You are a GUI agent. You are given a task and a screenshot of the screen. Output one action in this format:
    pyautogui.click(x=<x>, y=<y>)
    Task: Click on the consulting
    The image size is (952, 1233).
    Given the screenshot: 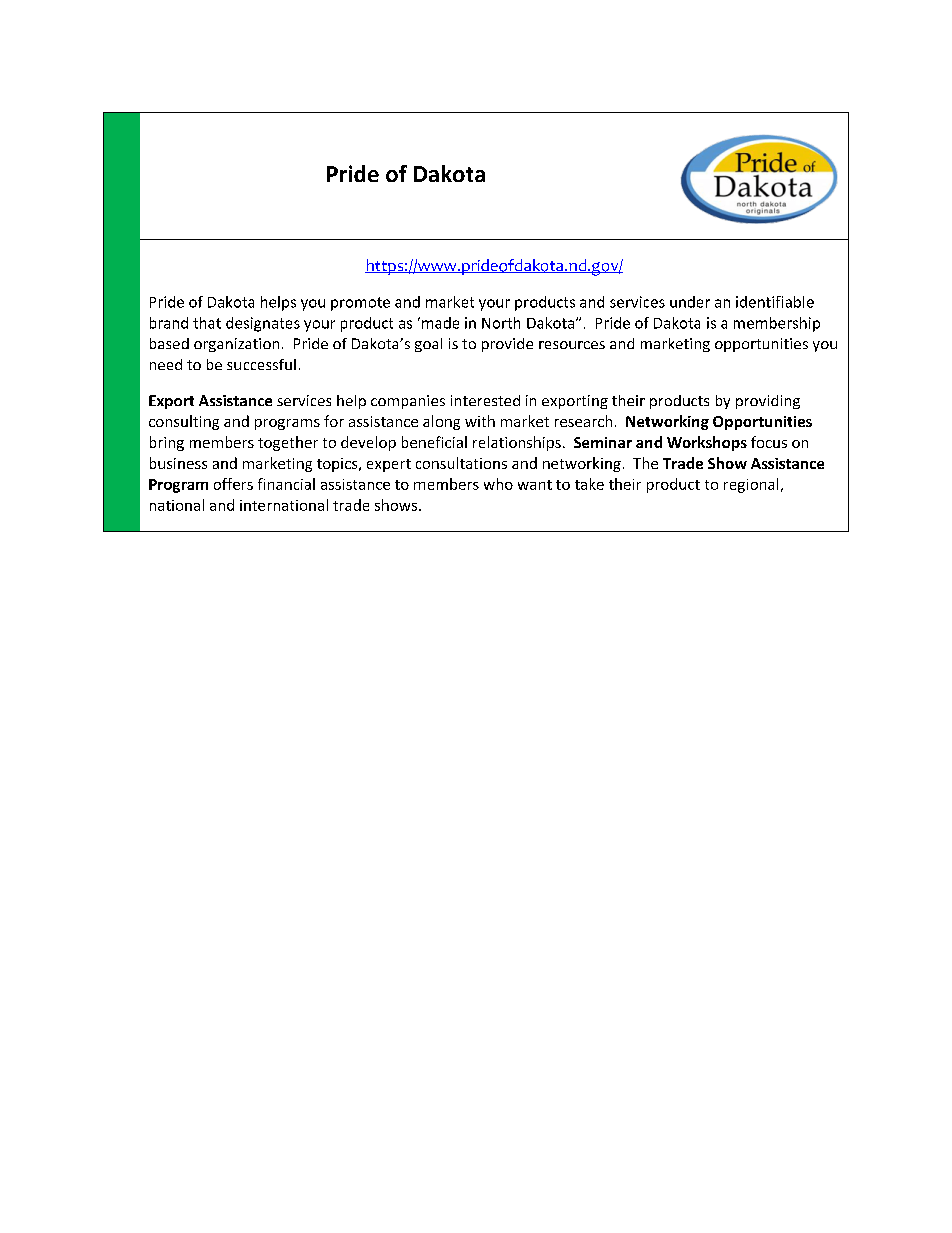 What is the action you would take?
    pyautogui.click(x=184, y=422)
